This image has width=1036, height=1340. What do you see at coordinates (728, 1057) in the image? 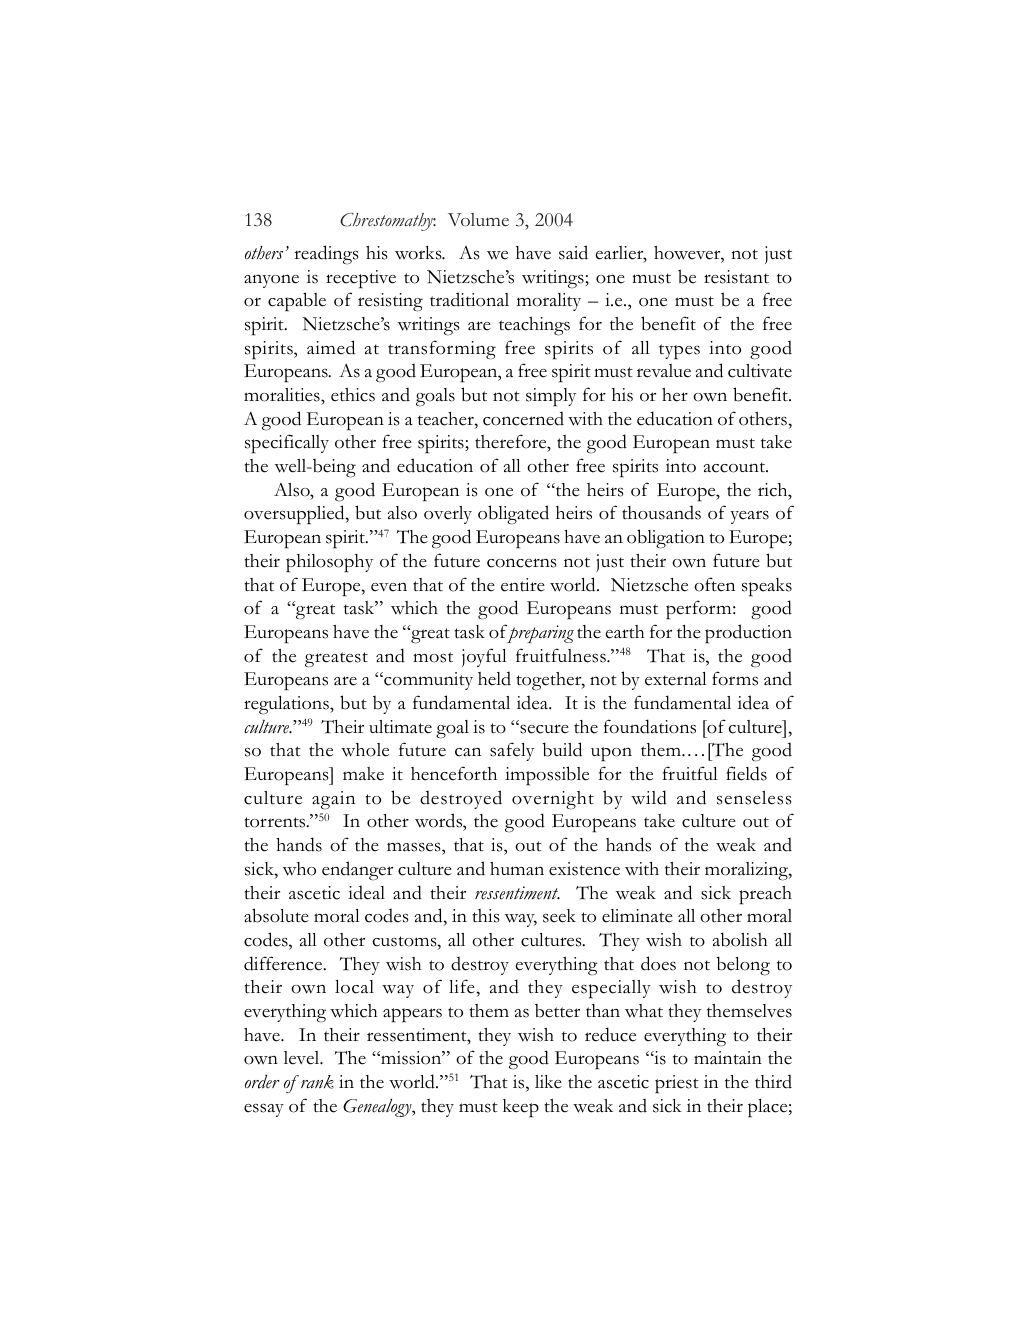
I see `maintain` at bounding box center [728, 1057].
